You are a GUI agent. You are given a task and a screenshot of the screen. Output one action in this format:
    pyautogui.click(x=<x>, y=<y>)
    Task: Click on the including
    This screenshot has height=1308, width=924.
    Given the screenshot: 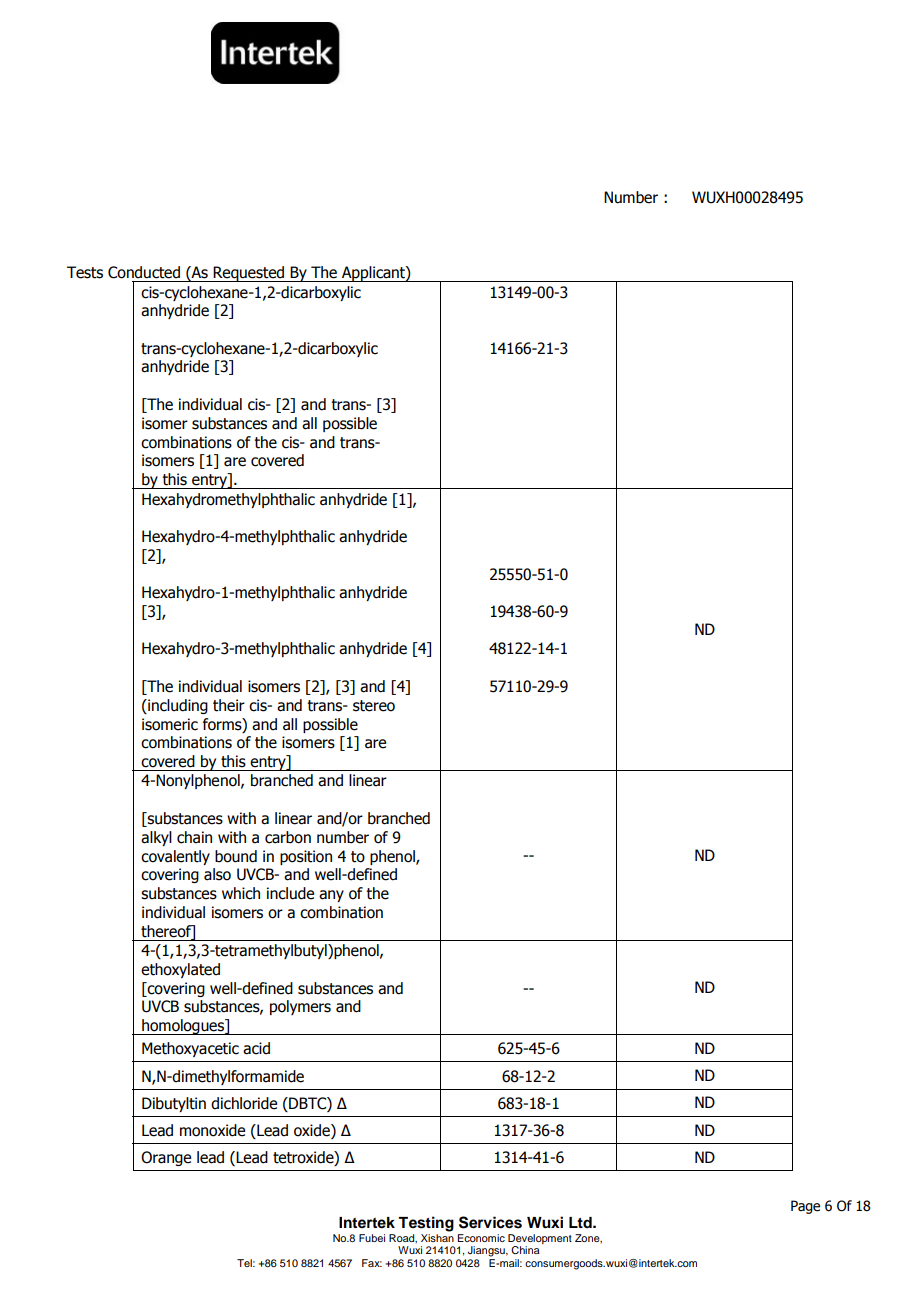 What is the action you would take?
    pyautogui.click(x=177, y=706)
